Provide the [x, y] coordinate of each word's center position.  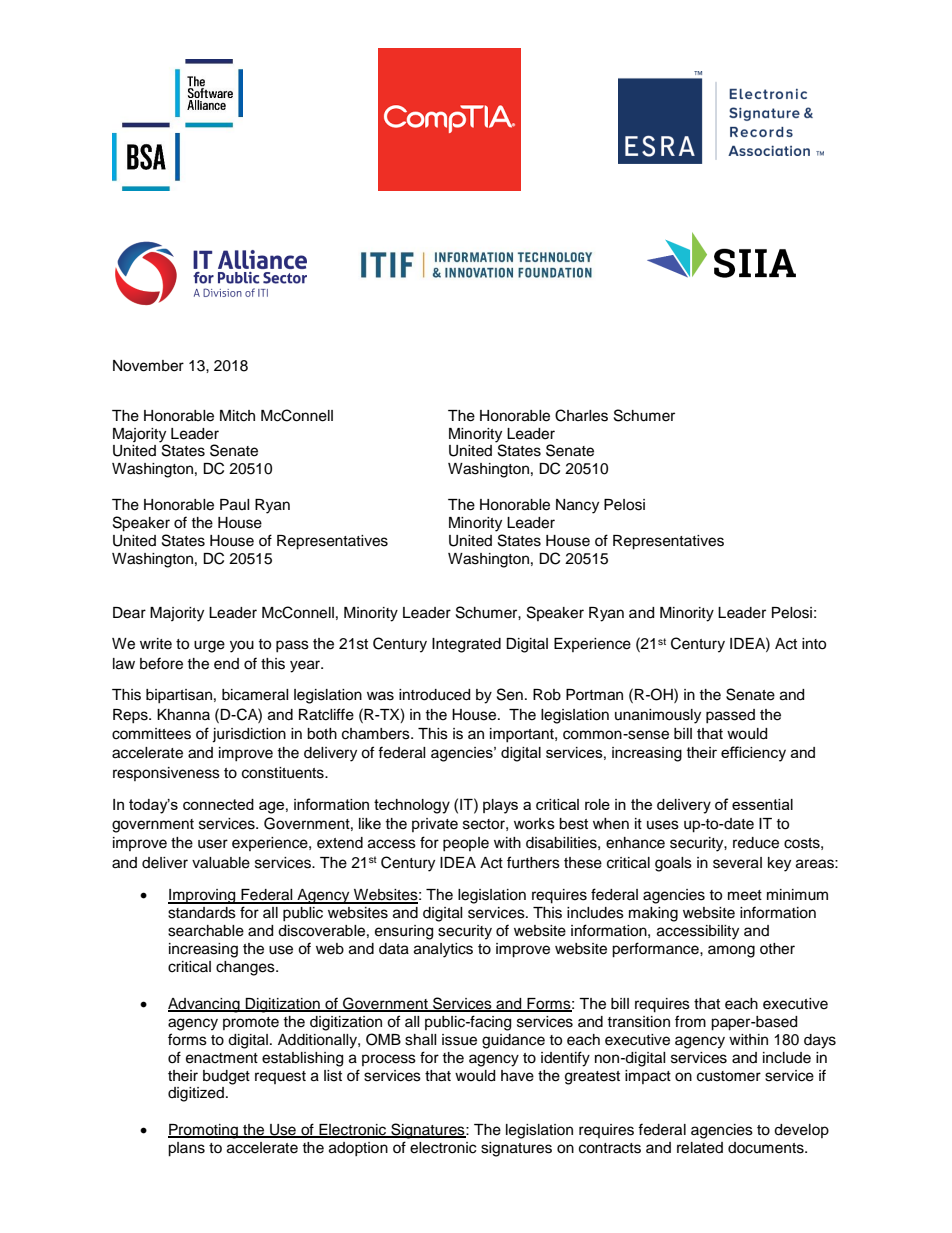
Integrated [466, 645]
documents [767, 1148]
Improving [203, 896]
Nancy [577, 506]
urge [209, 646]
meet [745, 895]
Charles [581, 415]
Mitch [237, 416]
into [814, 644]
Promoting [204, 1131]
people [466, 844]
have [517, 1076]
